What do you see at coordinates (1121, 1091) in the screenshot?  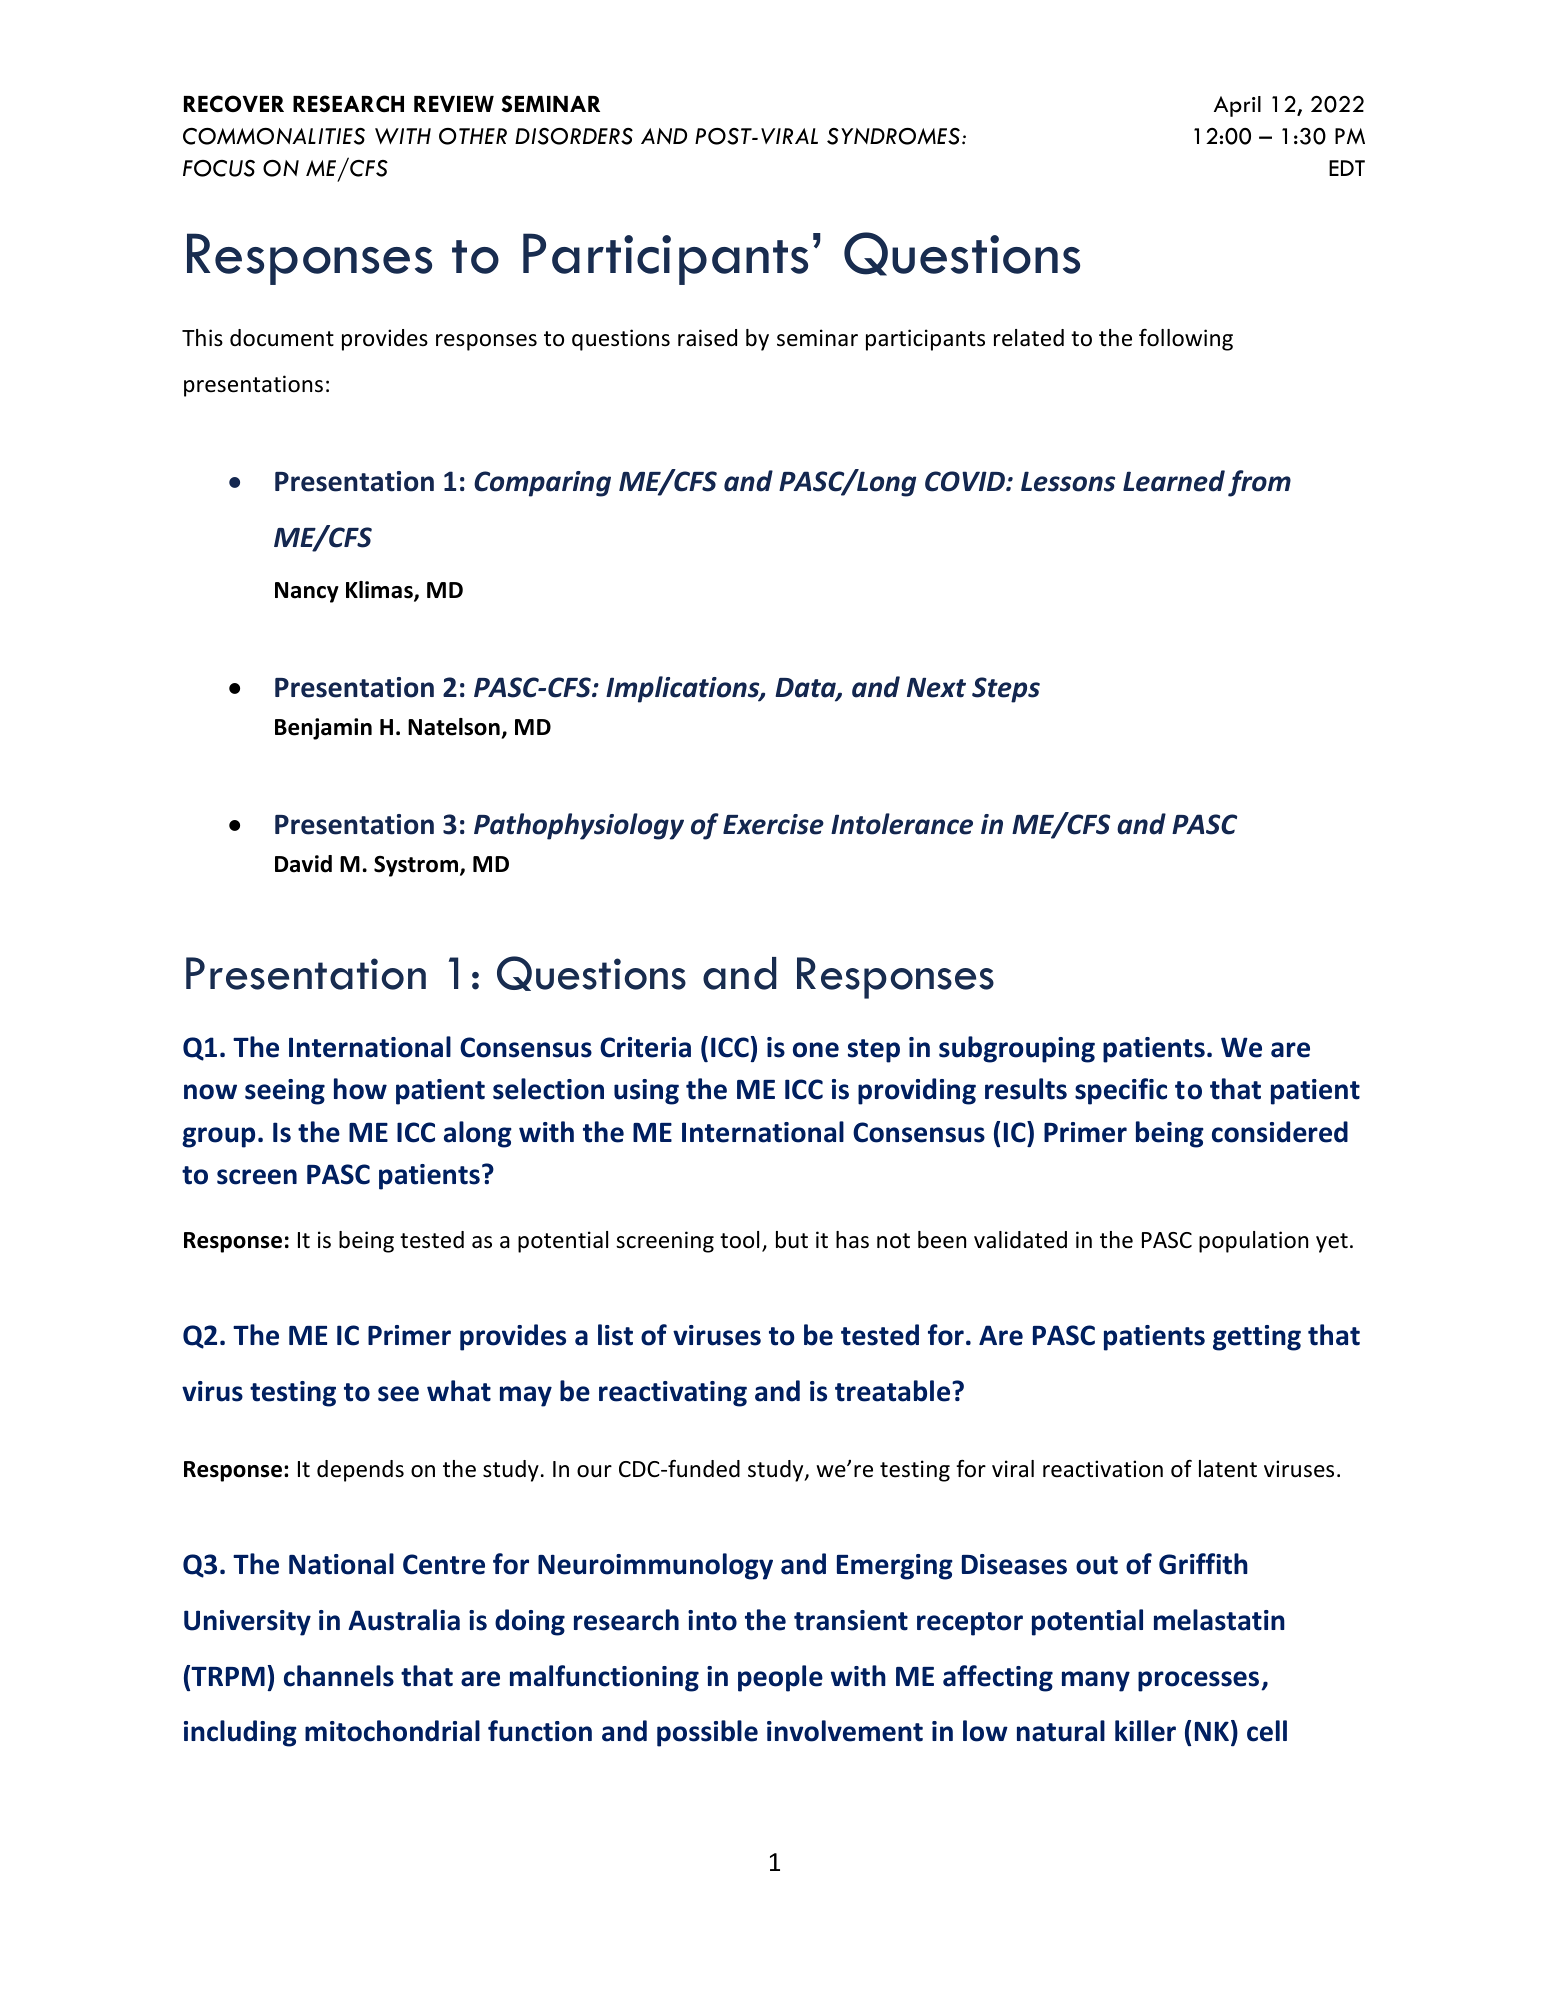 I see `specific` at bounding box center [1121, 1091].
